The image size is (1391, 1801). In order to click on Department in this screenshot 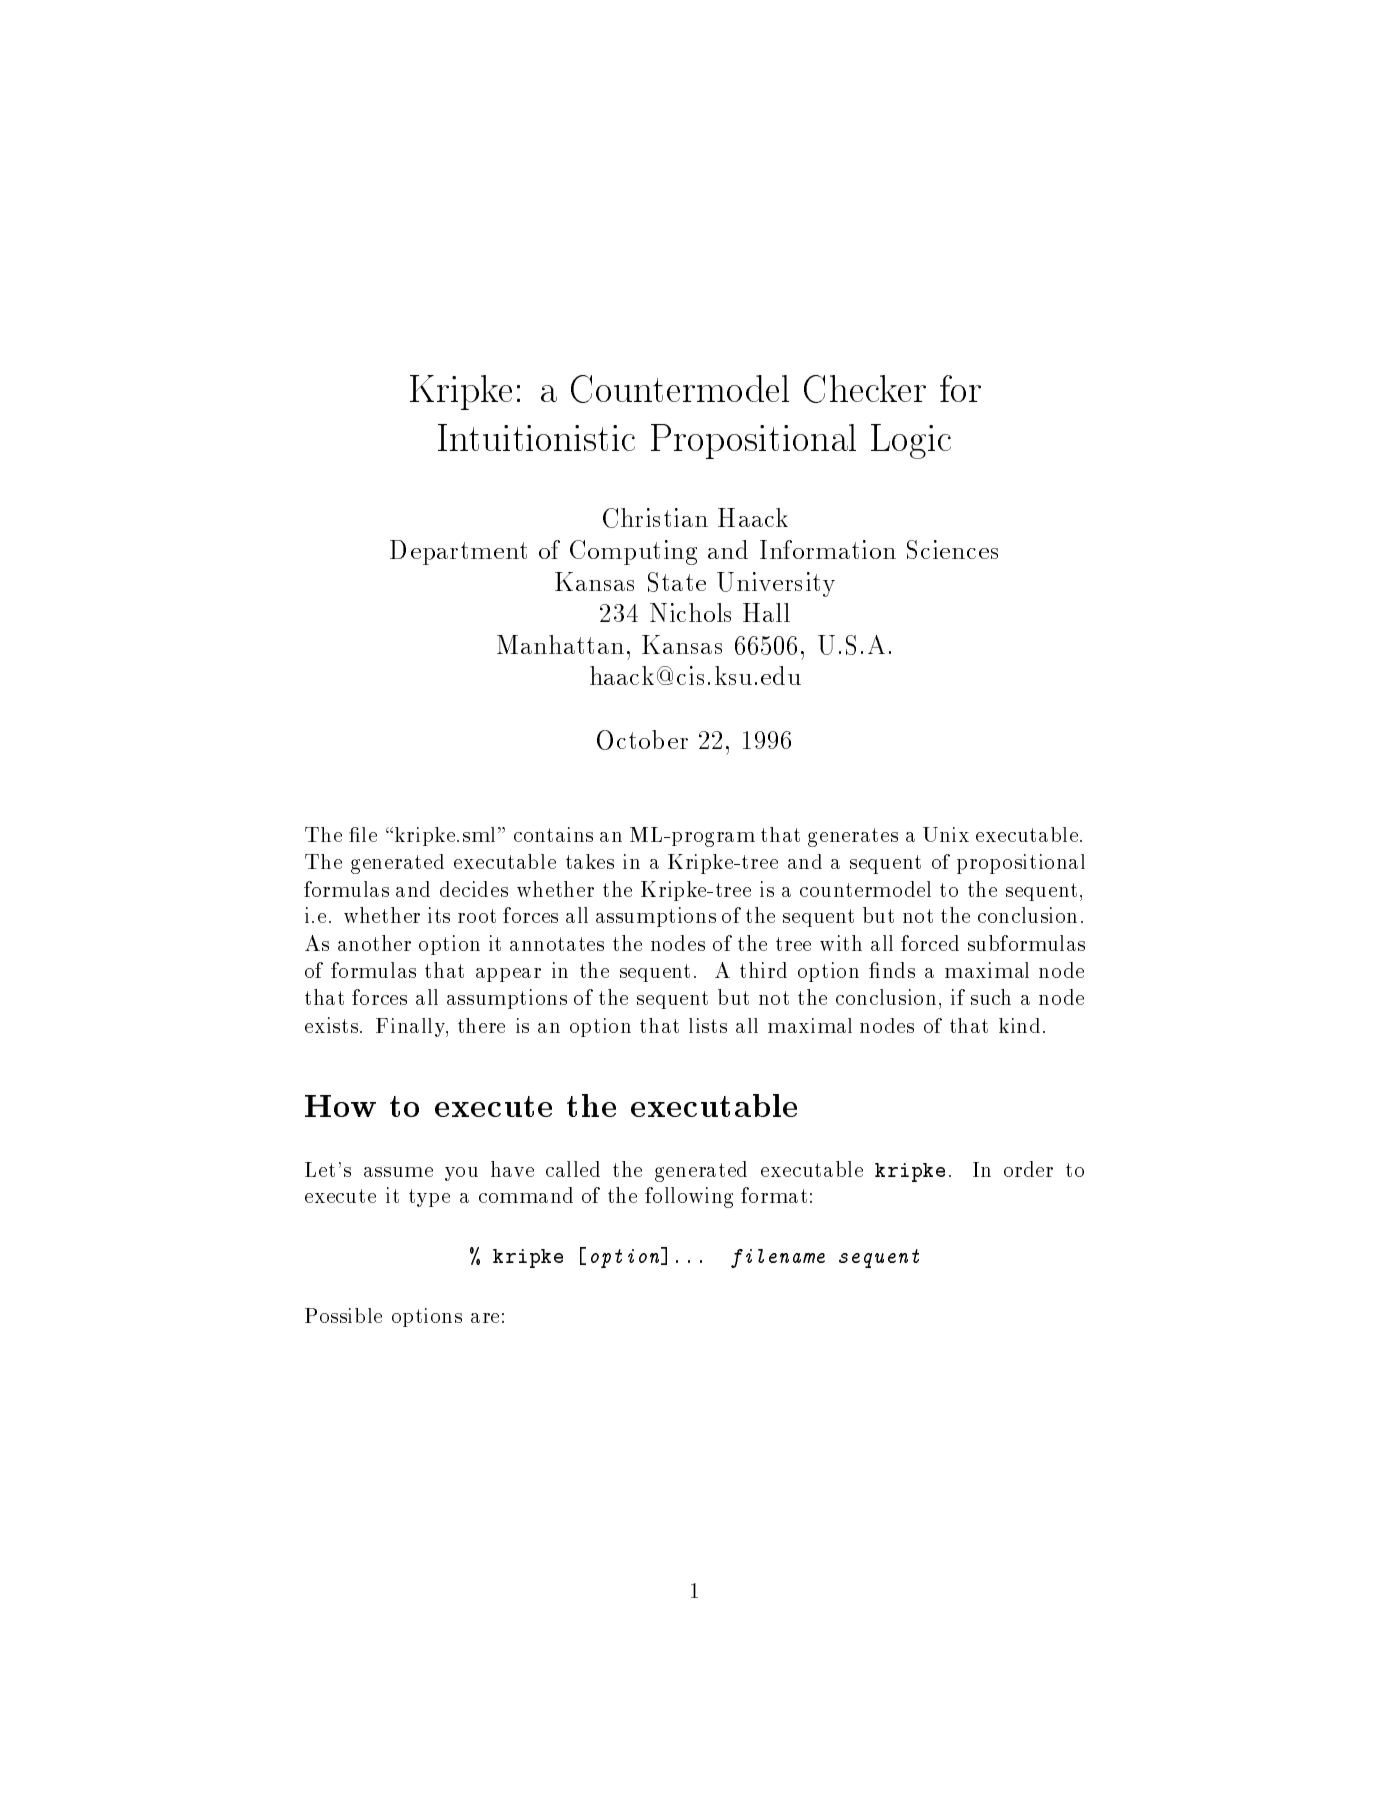, I will do `click(458, 552)`.
